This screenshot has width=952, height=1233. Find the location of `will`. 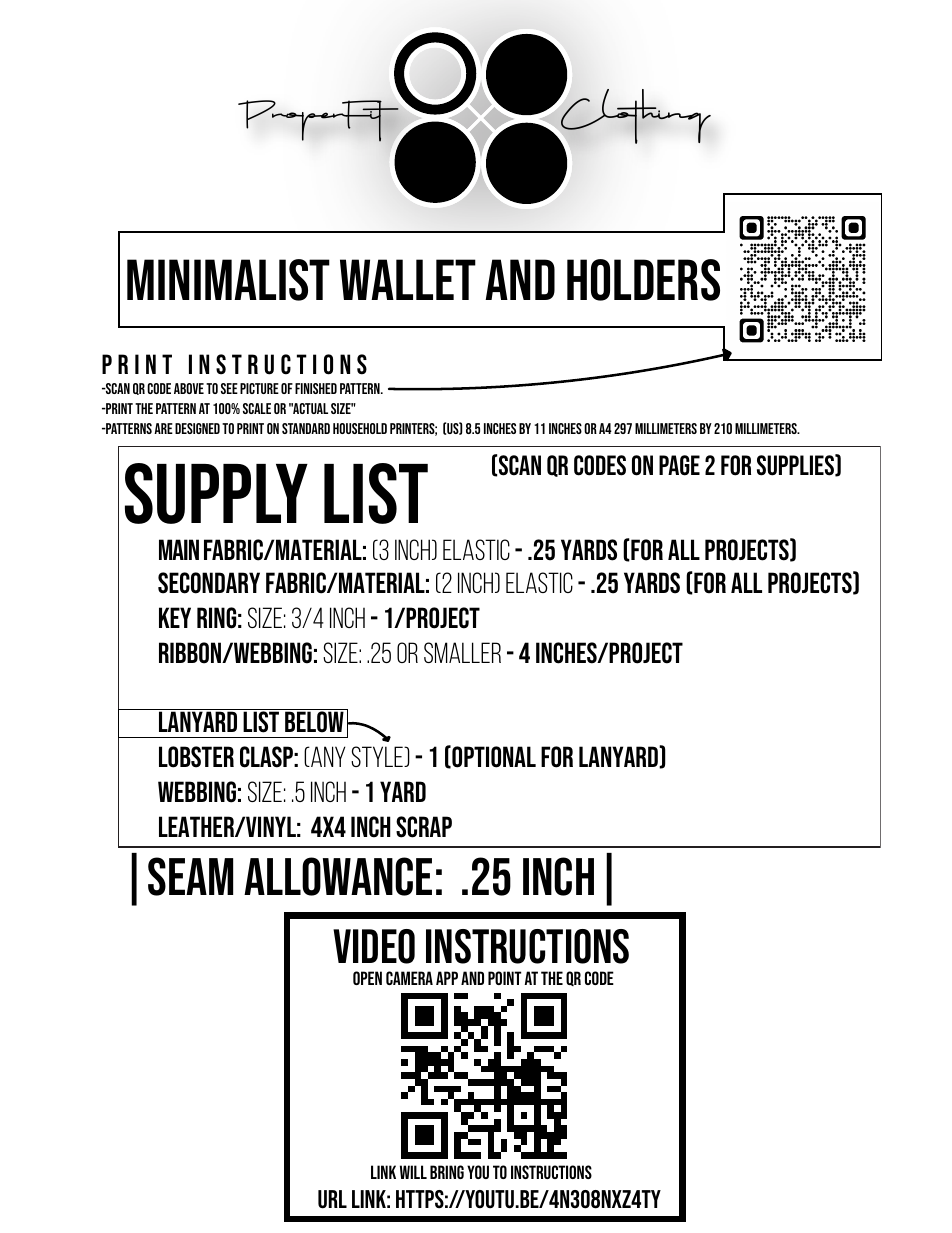

will is located at coordinates (413, 1172).
